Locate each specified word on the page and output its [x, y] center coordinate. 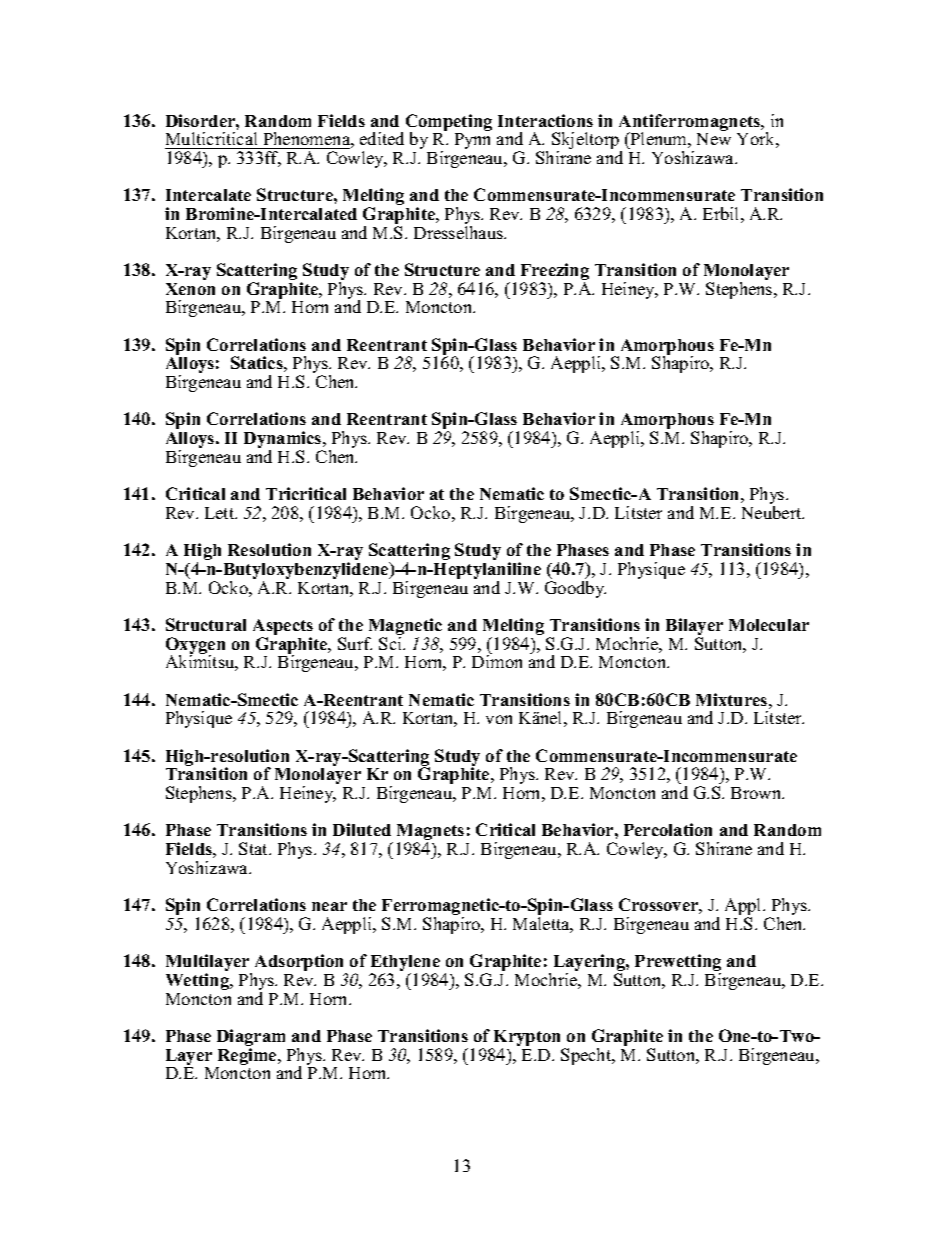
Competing [449, 124]
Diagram [251, 1039]
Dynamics [284, 441]
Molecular [769, 625]
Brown [757, 793]
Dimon [497, 660]
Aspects [283, 628]
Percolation [668, 829]
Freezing [555, 273]
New [714, 139]
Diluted [362, 829]
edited [382, 138]
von [499, 719]
